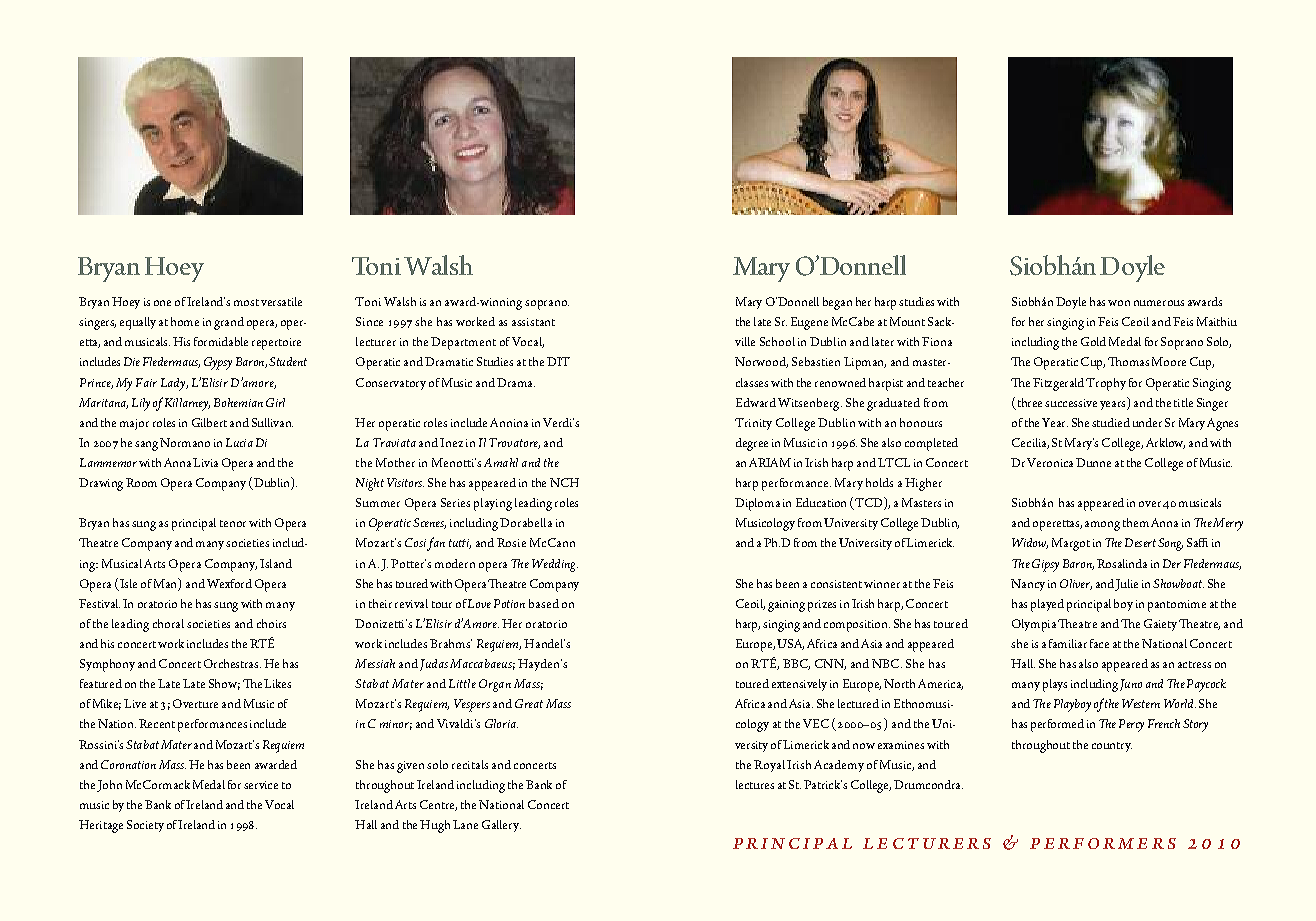  Describe the element at coordinates (1159, 303) in the image. I see `numerous` at that location.
